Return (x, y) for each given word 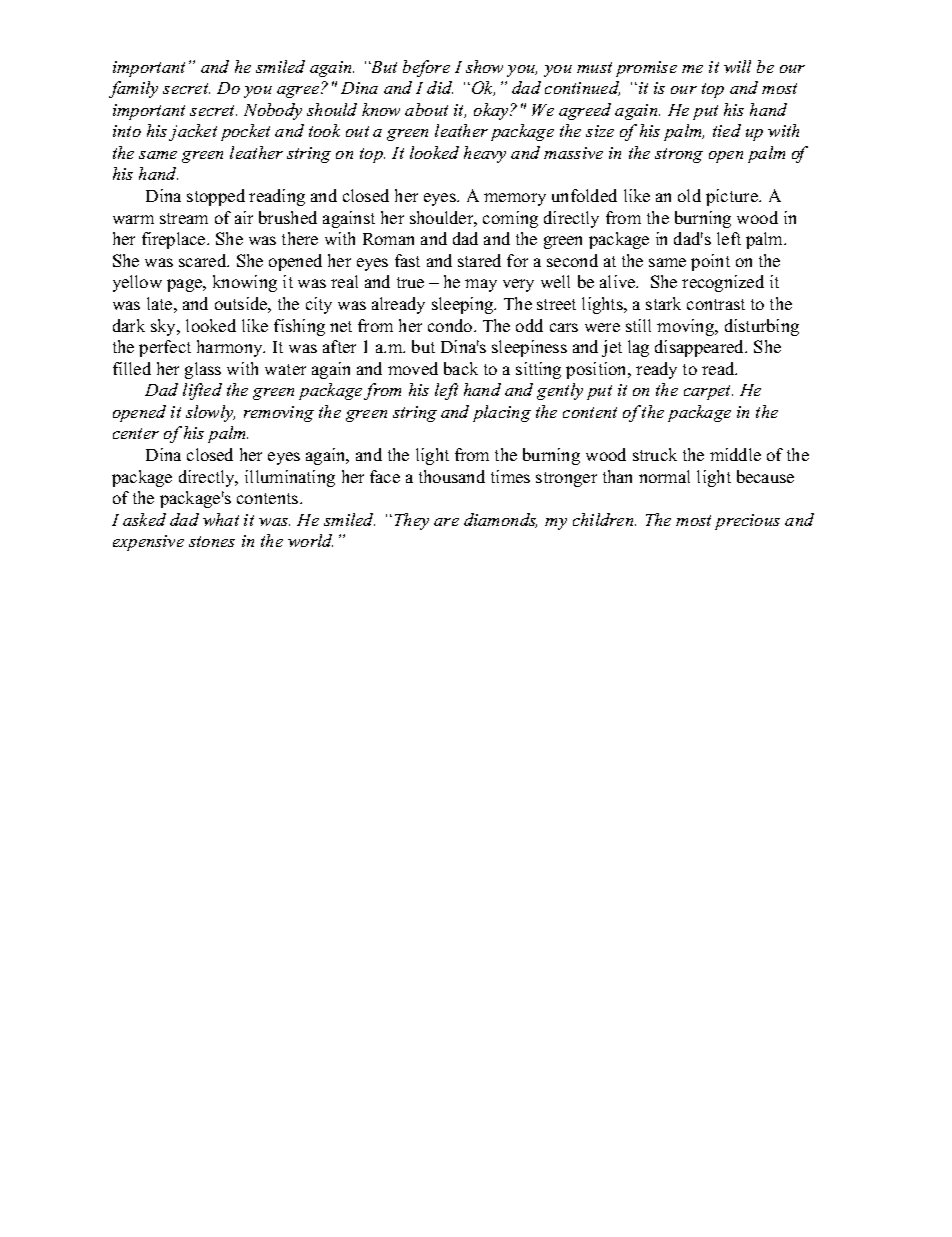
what (221, 519)
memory (515, 199)
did (440, 87)
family (133, 89)
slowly (210, 413)
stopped (216, 197)
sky (165, 327)
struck (655, 454)
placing (502, 413)
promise (646, 69)
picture (733, 197)
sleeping (464, 305)
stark (663, 303)
